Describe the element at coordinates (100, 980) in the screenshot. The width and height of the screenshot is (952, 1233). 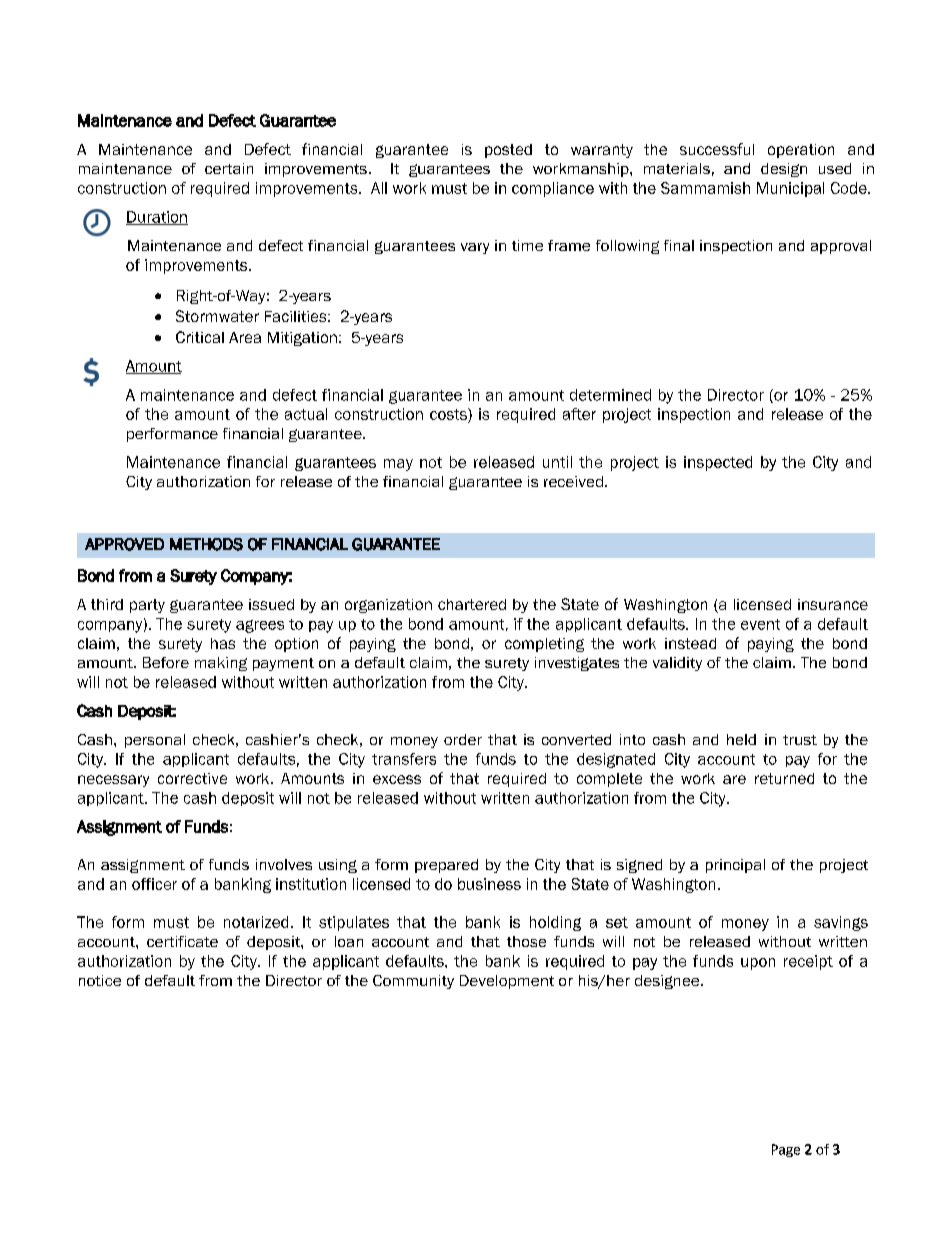
I see `notice` at that location.
